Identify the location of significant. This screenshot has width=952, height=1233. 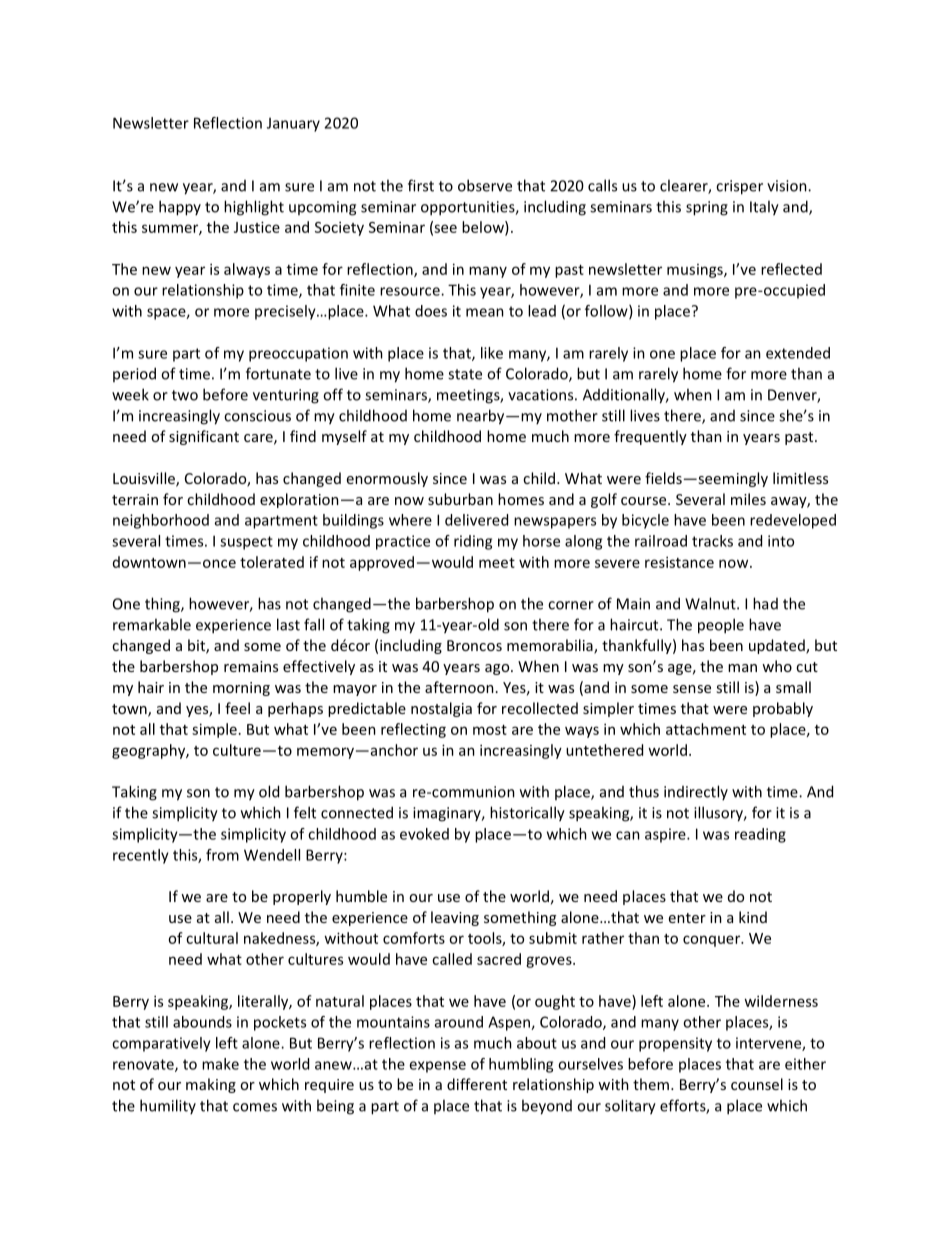
(204, 437).
